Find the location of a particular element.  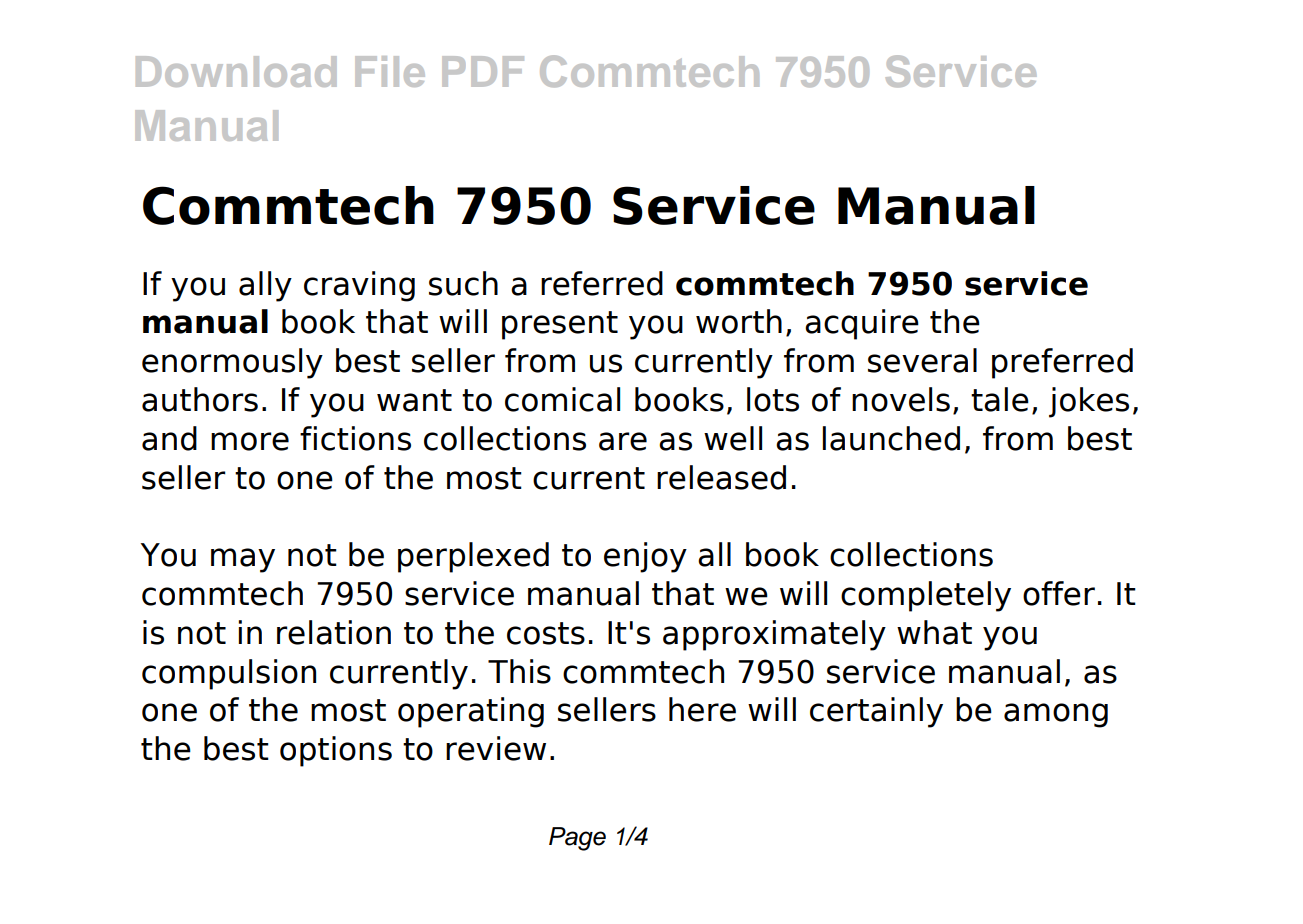

options is located at coordinates (336, 751).
